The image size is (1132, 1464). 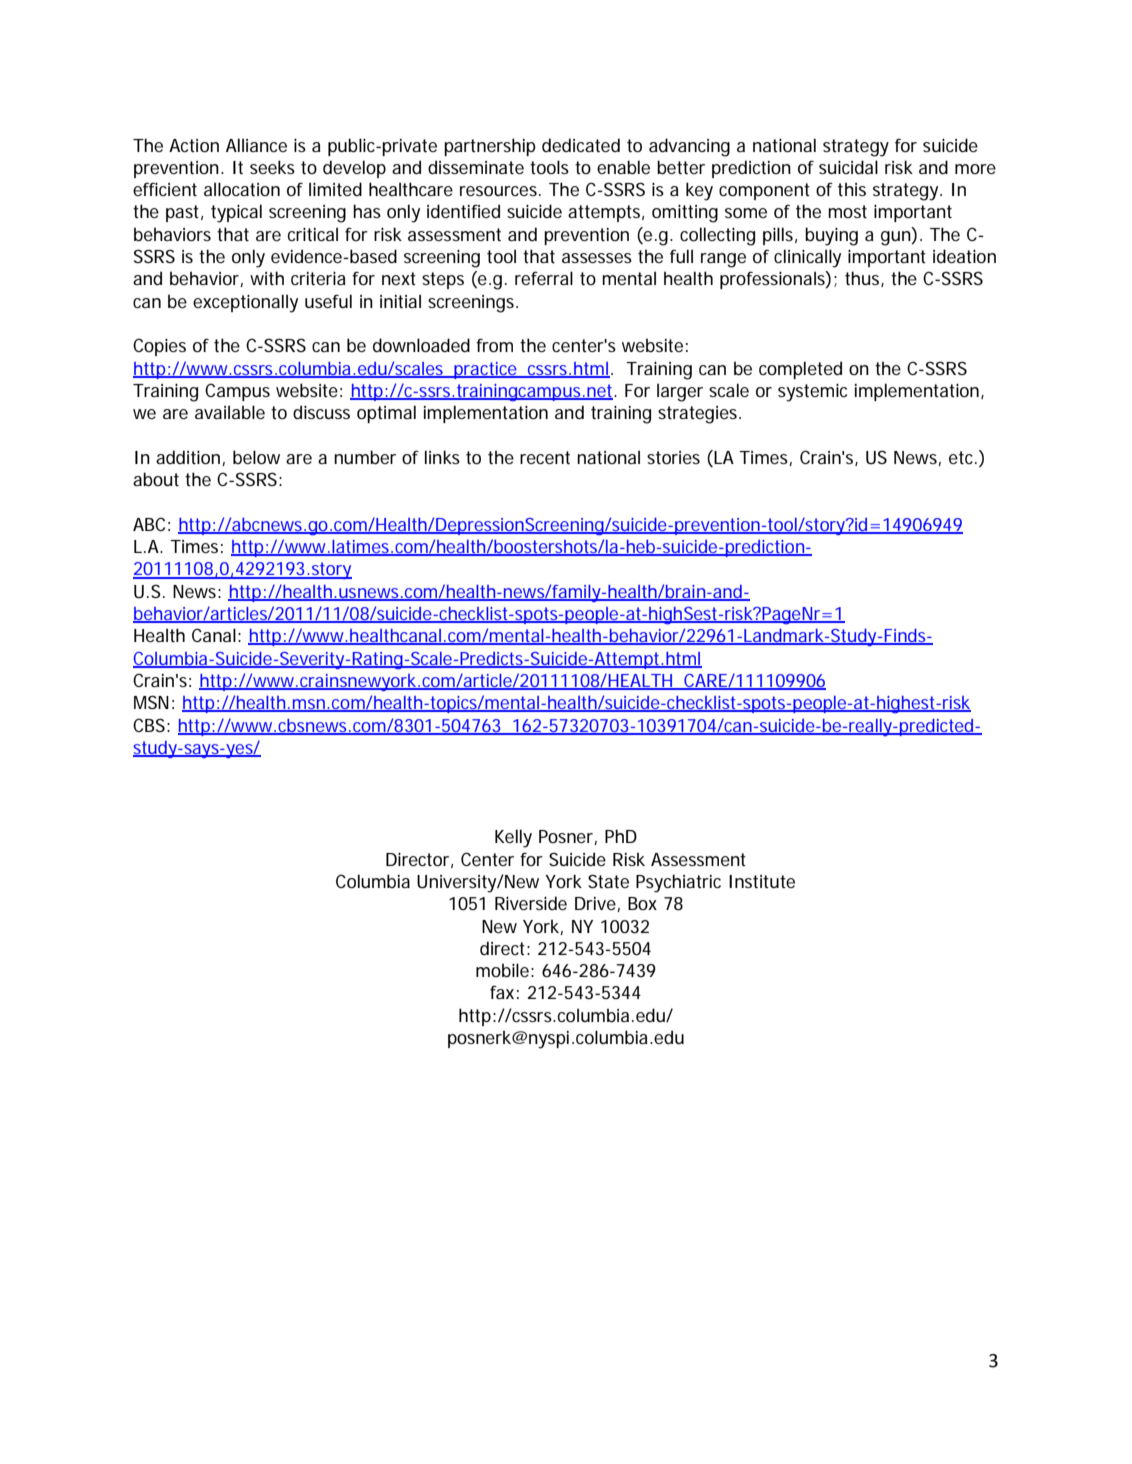 I want to click on stories, so click(x=673, y=457).
